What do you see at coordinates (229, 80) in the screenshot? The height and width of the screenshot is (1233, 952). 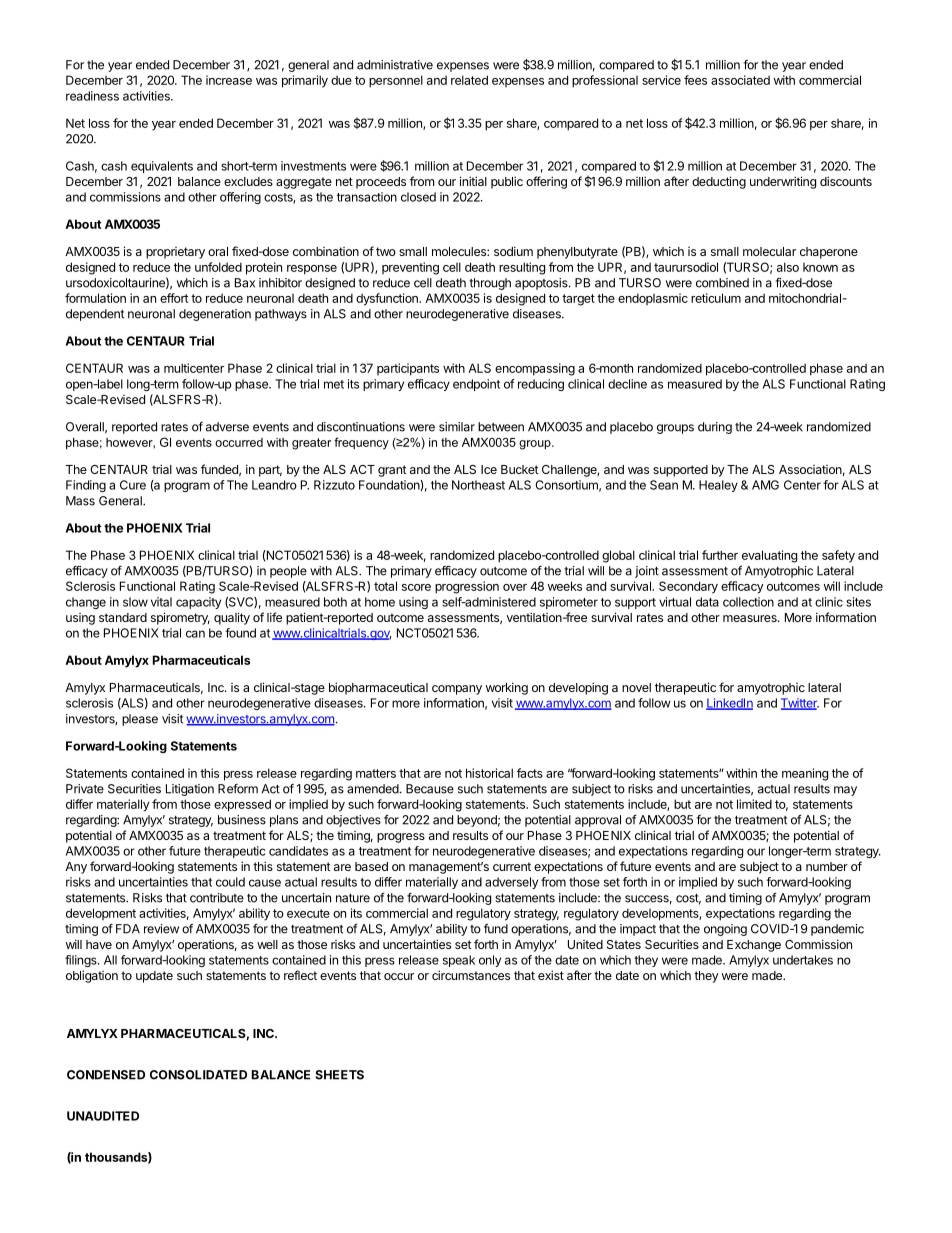 I see `increase` at bounding box center [229, 80].
